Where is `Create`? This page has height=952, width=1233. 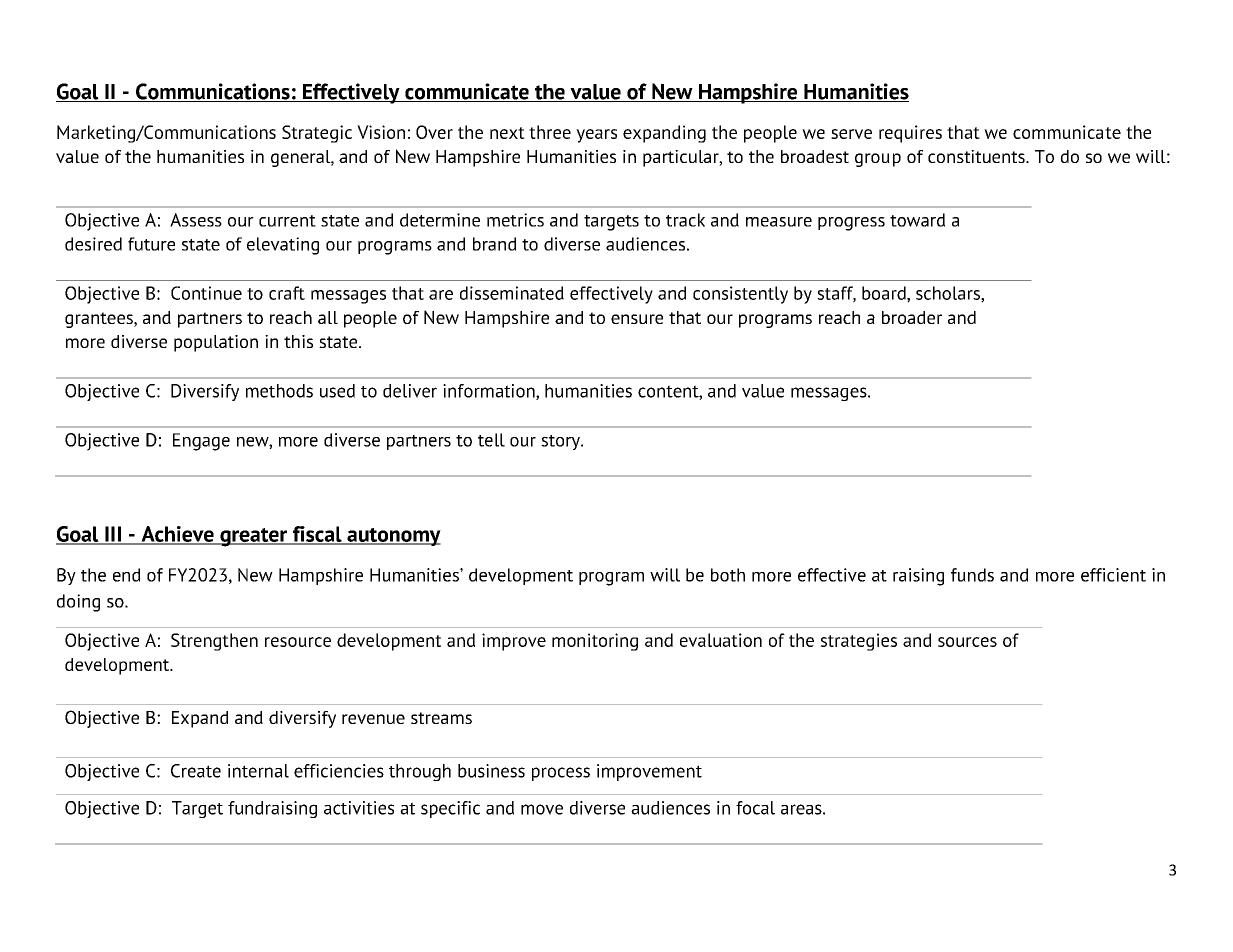 Create is located at coordinates (196, 771).
